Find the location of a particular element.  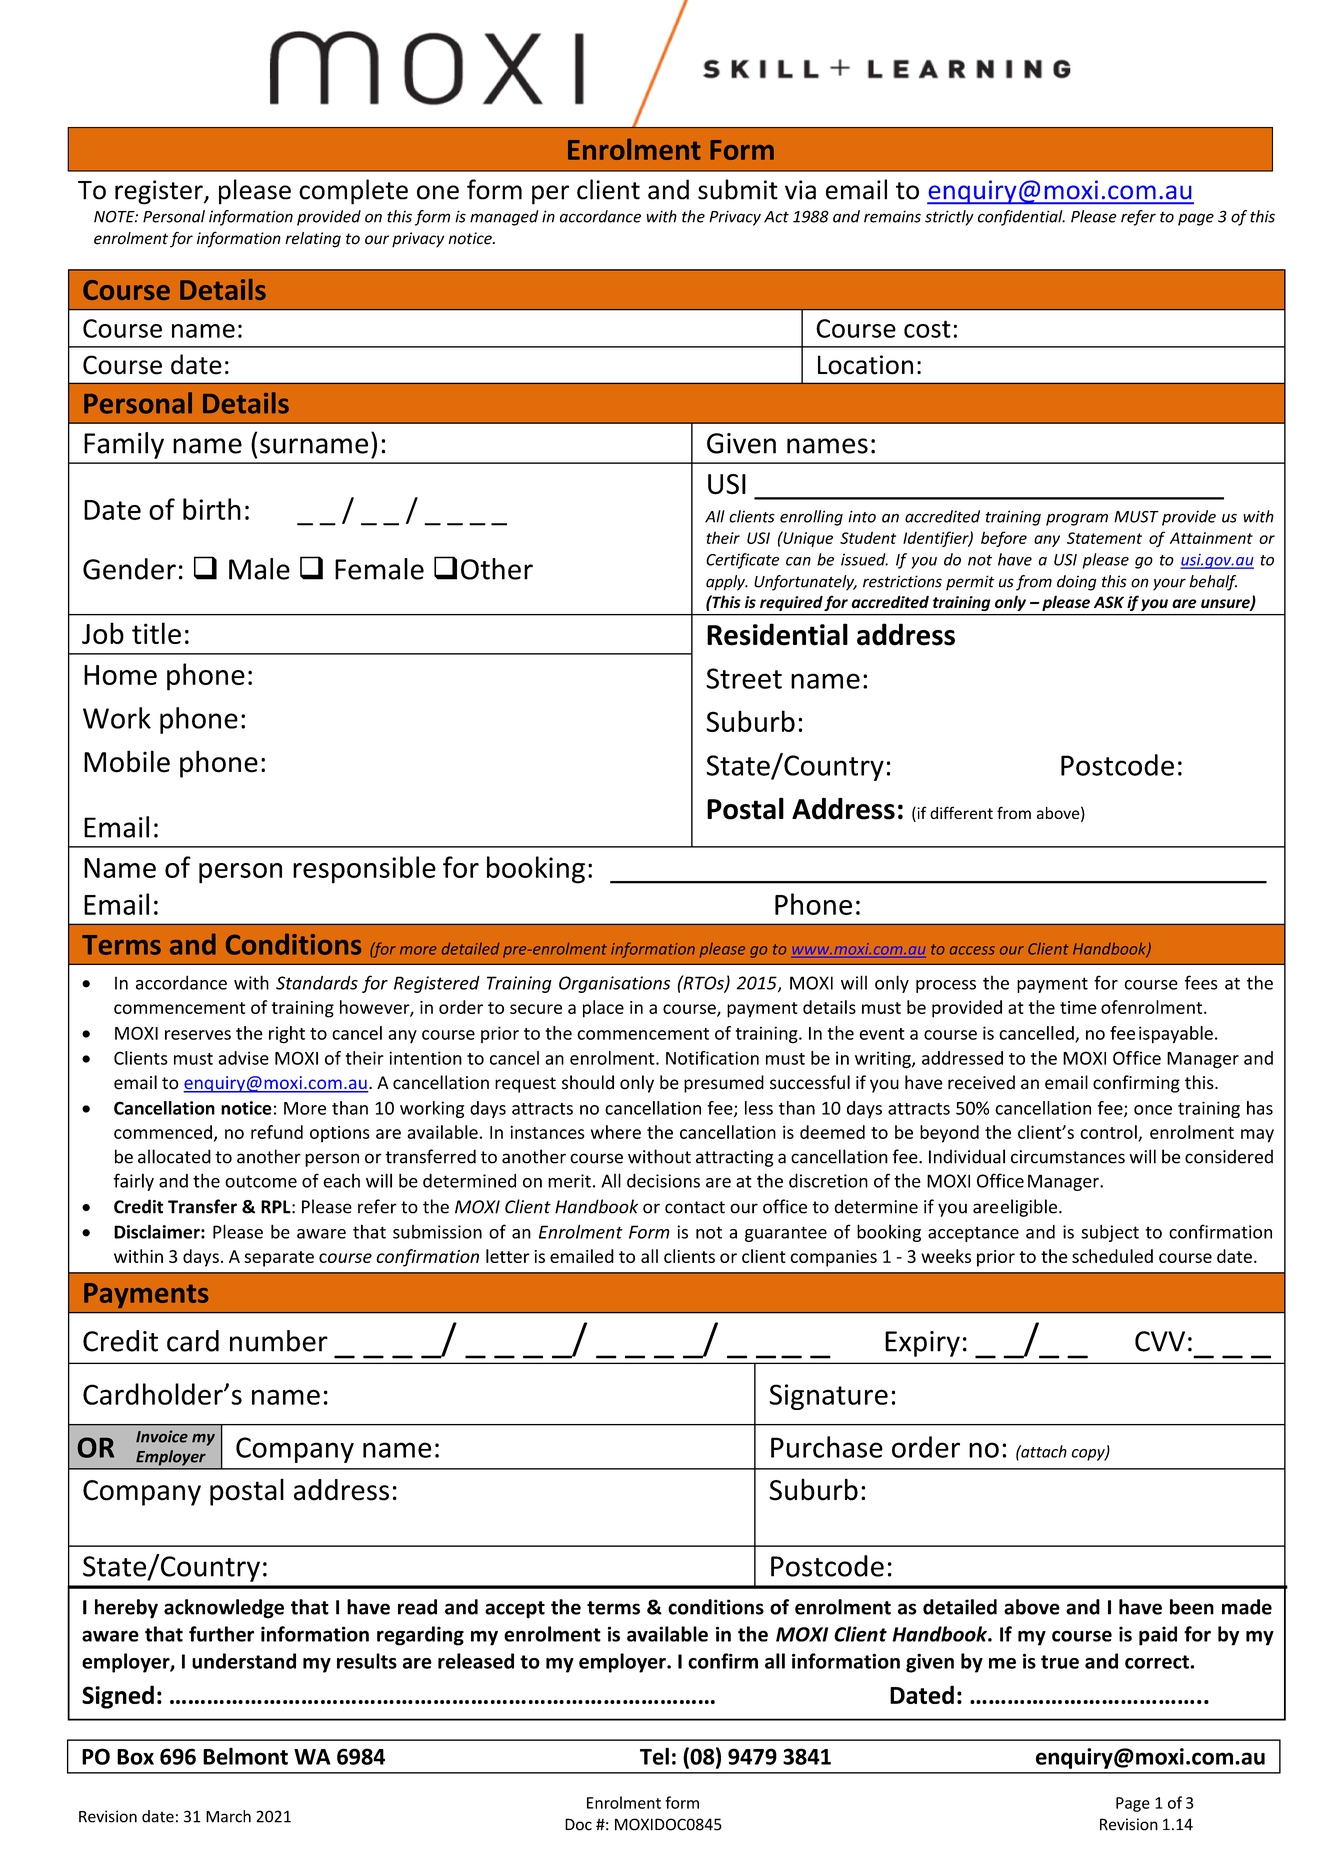

relating is located at coordinates (313, 240).
